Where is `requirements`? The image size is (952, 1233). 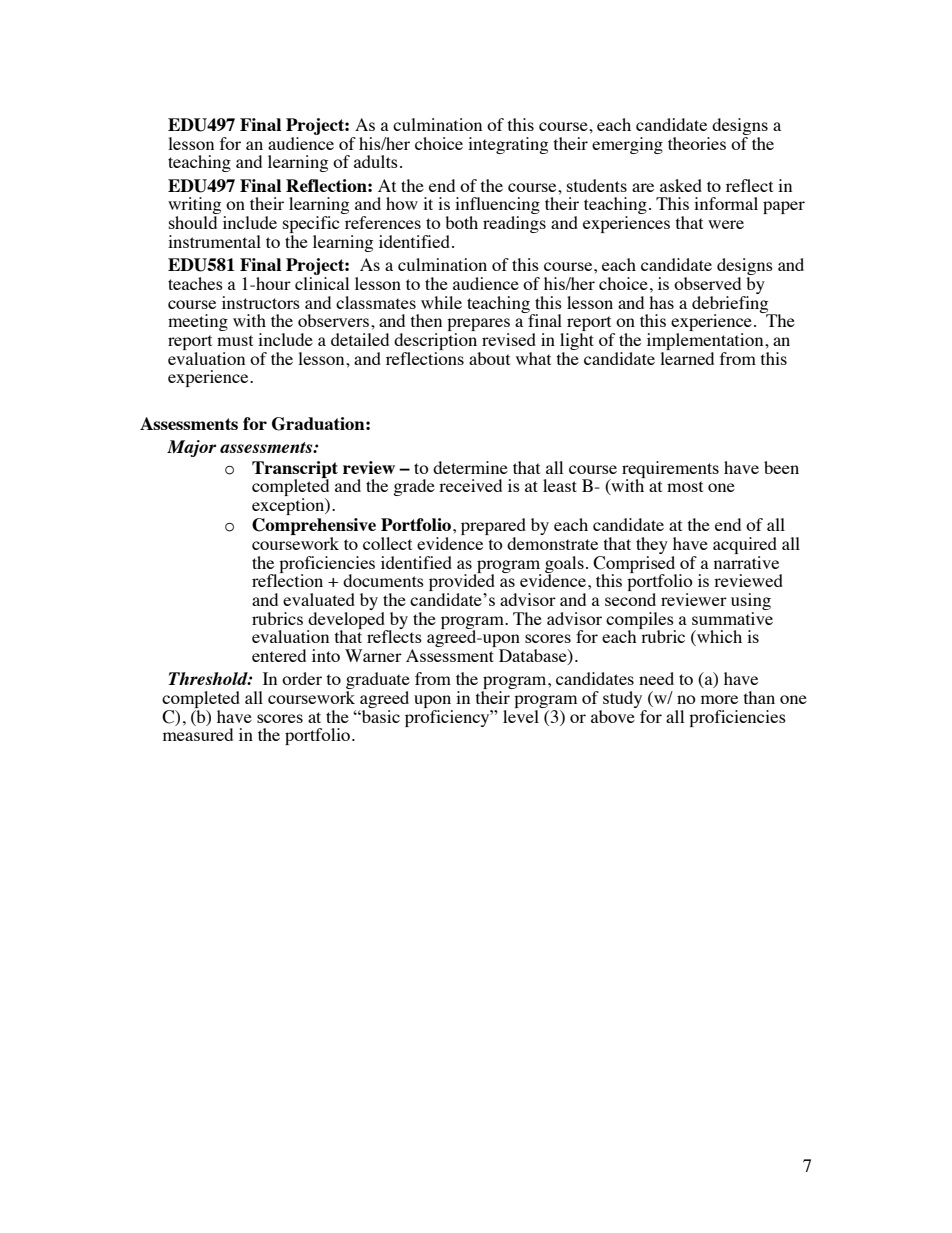
requirements is located at coordinates (670, 470).
